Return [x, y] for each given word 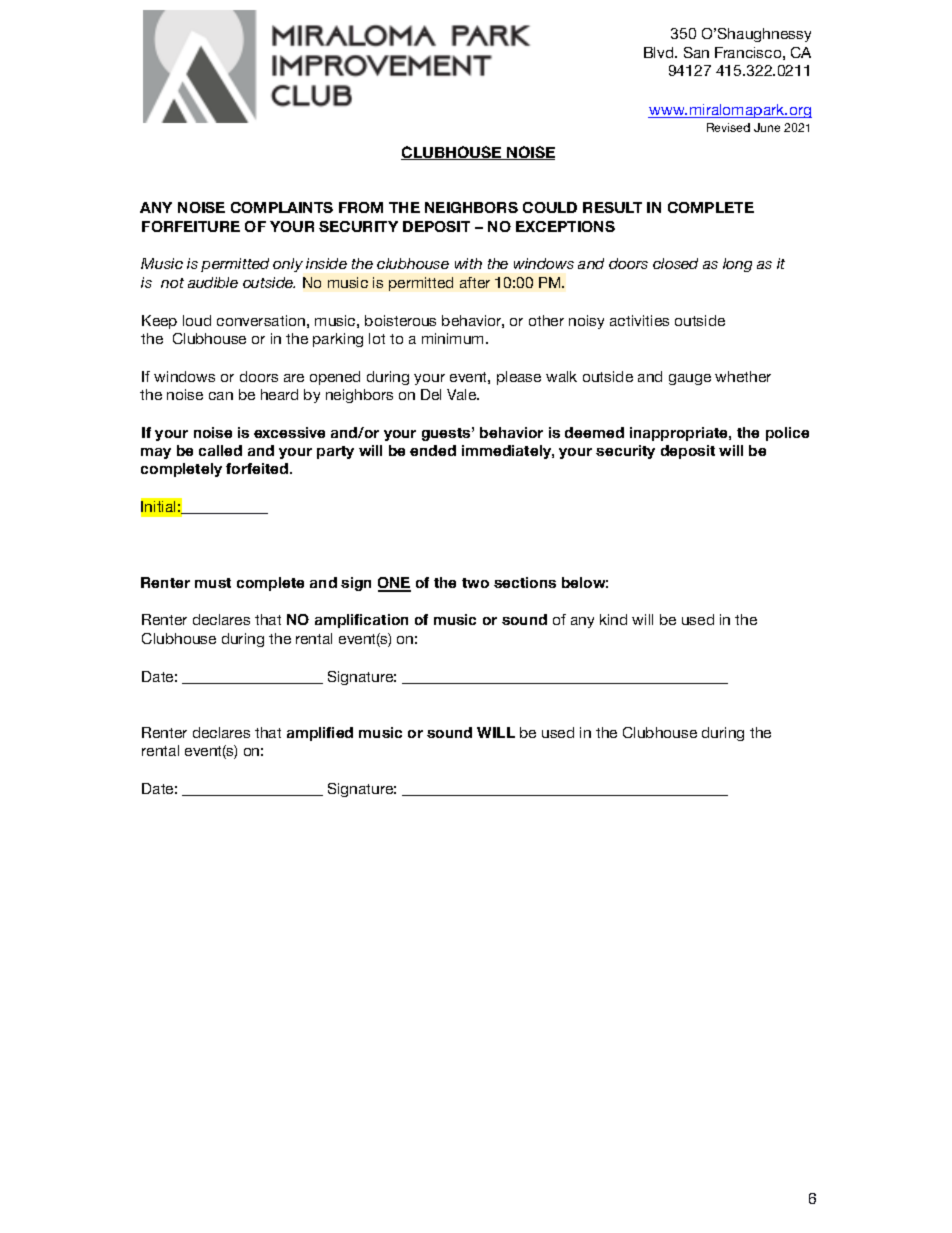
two [475, 583]
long [737, 265]
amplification [361, 621]
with [468, 263]
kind [613, 619]
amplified [320, 734]
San [696, 52]
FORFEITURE [191, 226]
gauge [690, 379]
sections [525, 582]
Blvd [660, 52]
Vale [463, 394]
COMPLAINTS [282, 207]
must [213, 583]
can [221, 396]
